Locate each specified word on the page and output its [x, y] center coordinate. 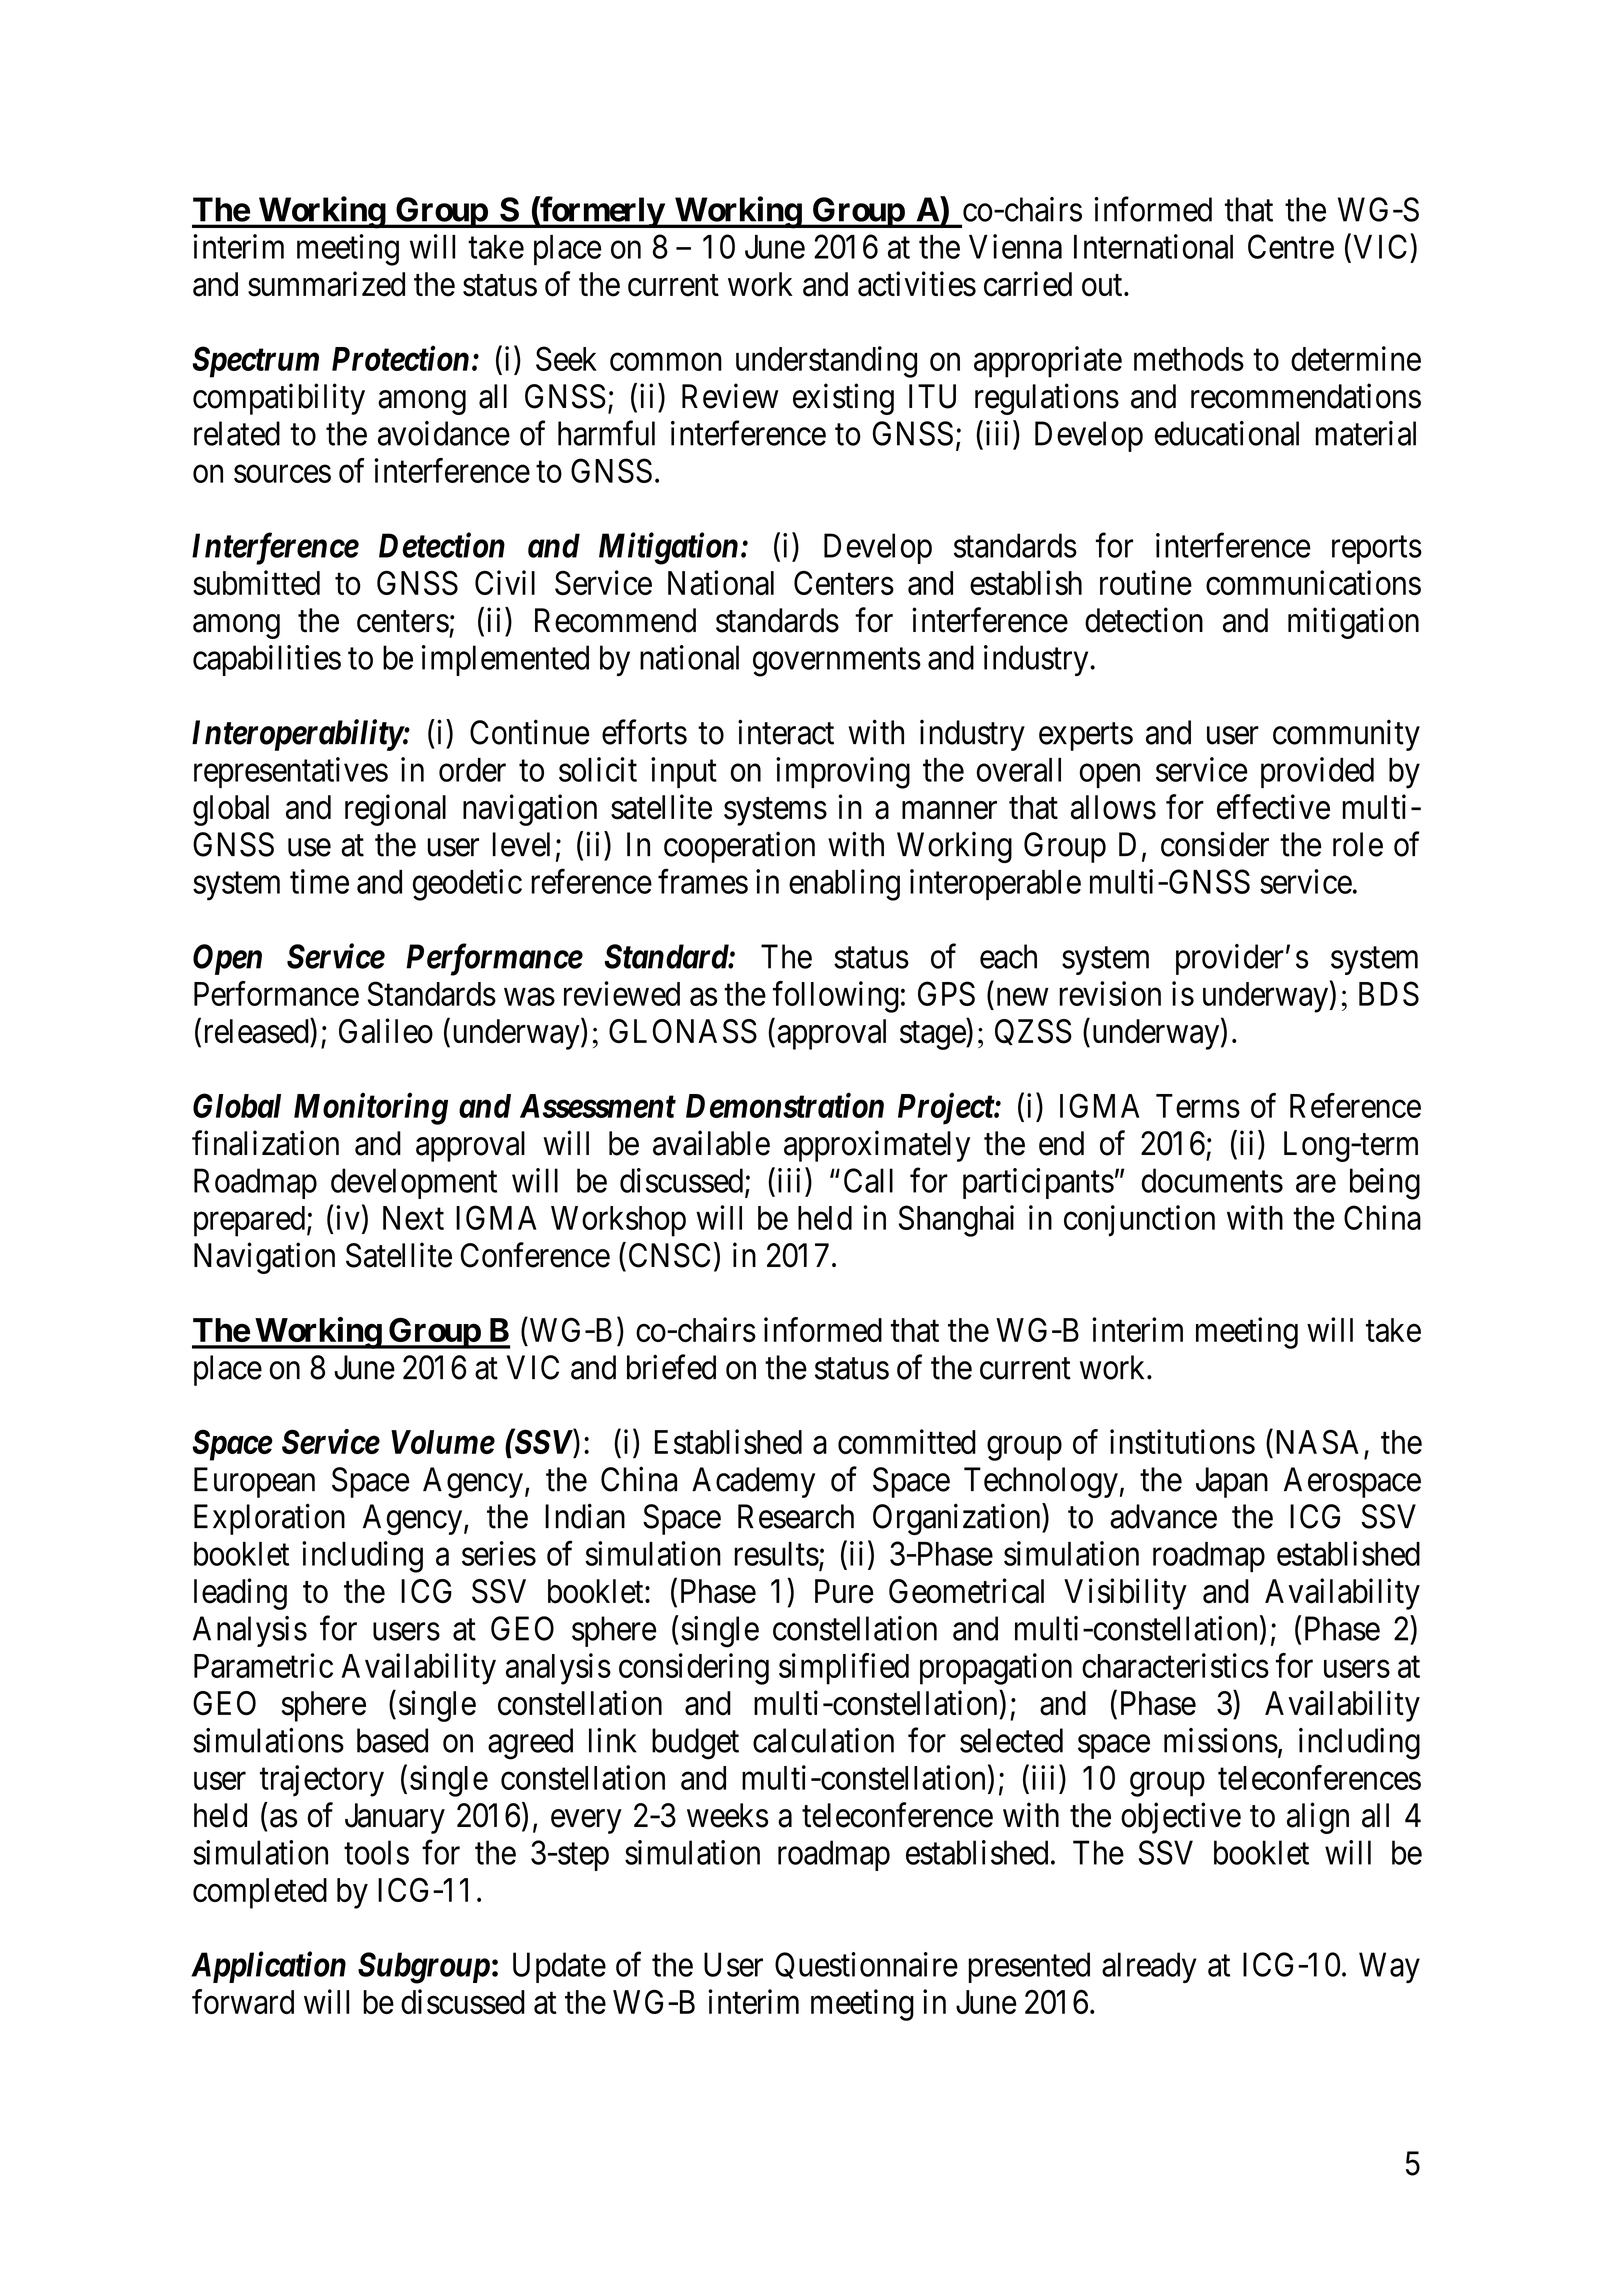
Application [268, 1967]
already [1149, 1967]
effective [1273, 807]
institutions [1182, 1441]
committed [907, 1441]
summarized [326, 284]
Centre [1291, 246]
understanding [826, 362]
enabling [844, 885]
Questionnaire [866, 1965]
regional [395, 810]
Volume [443, 1442]
